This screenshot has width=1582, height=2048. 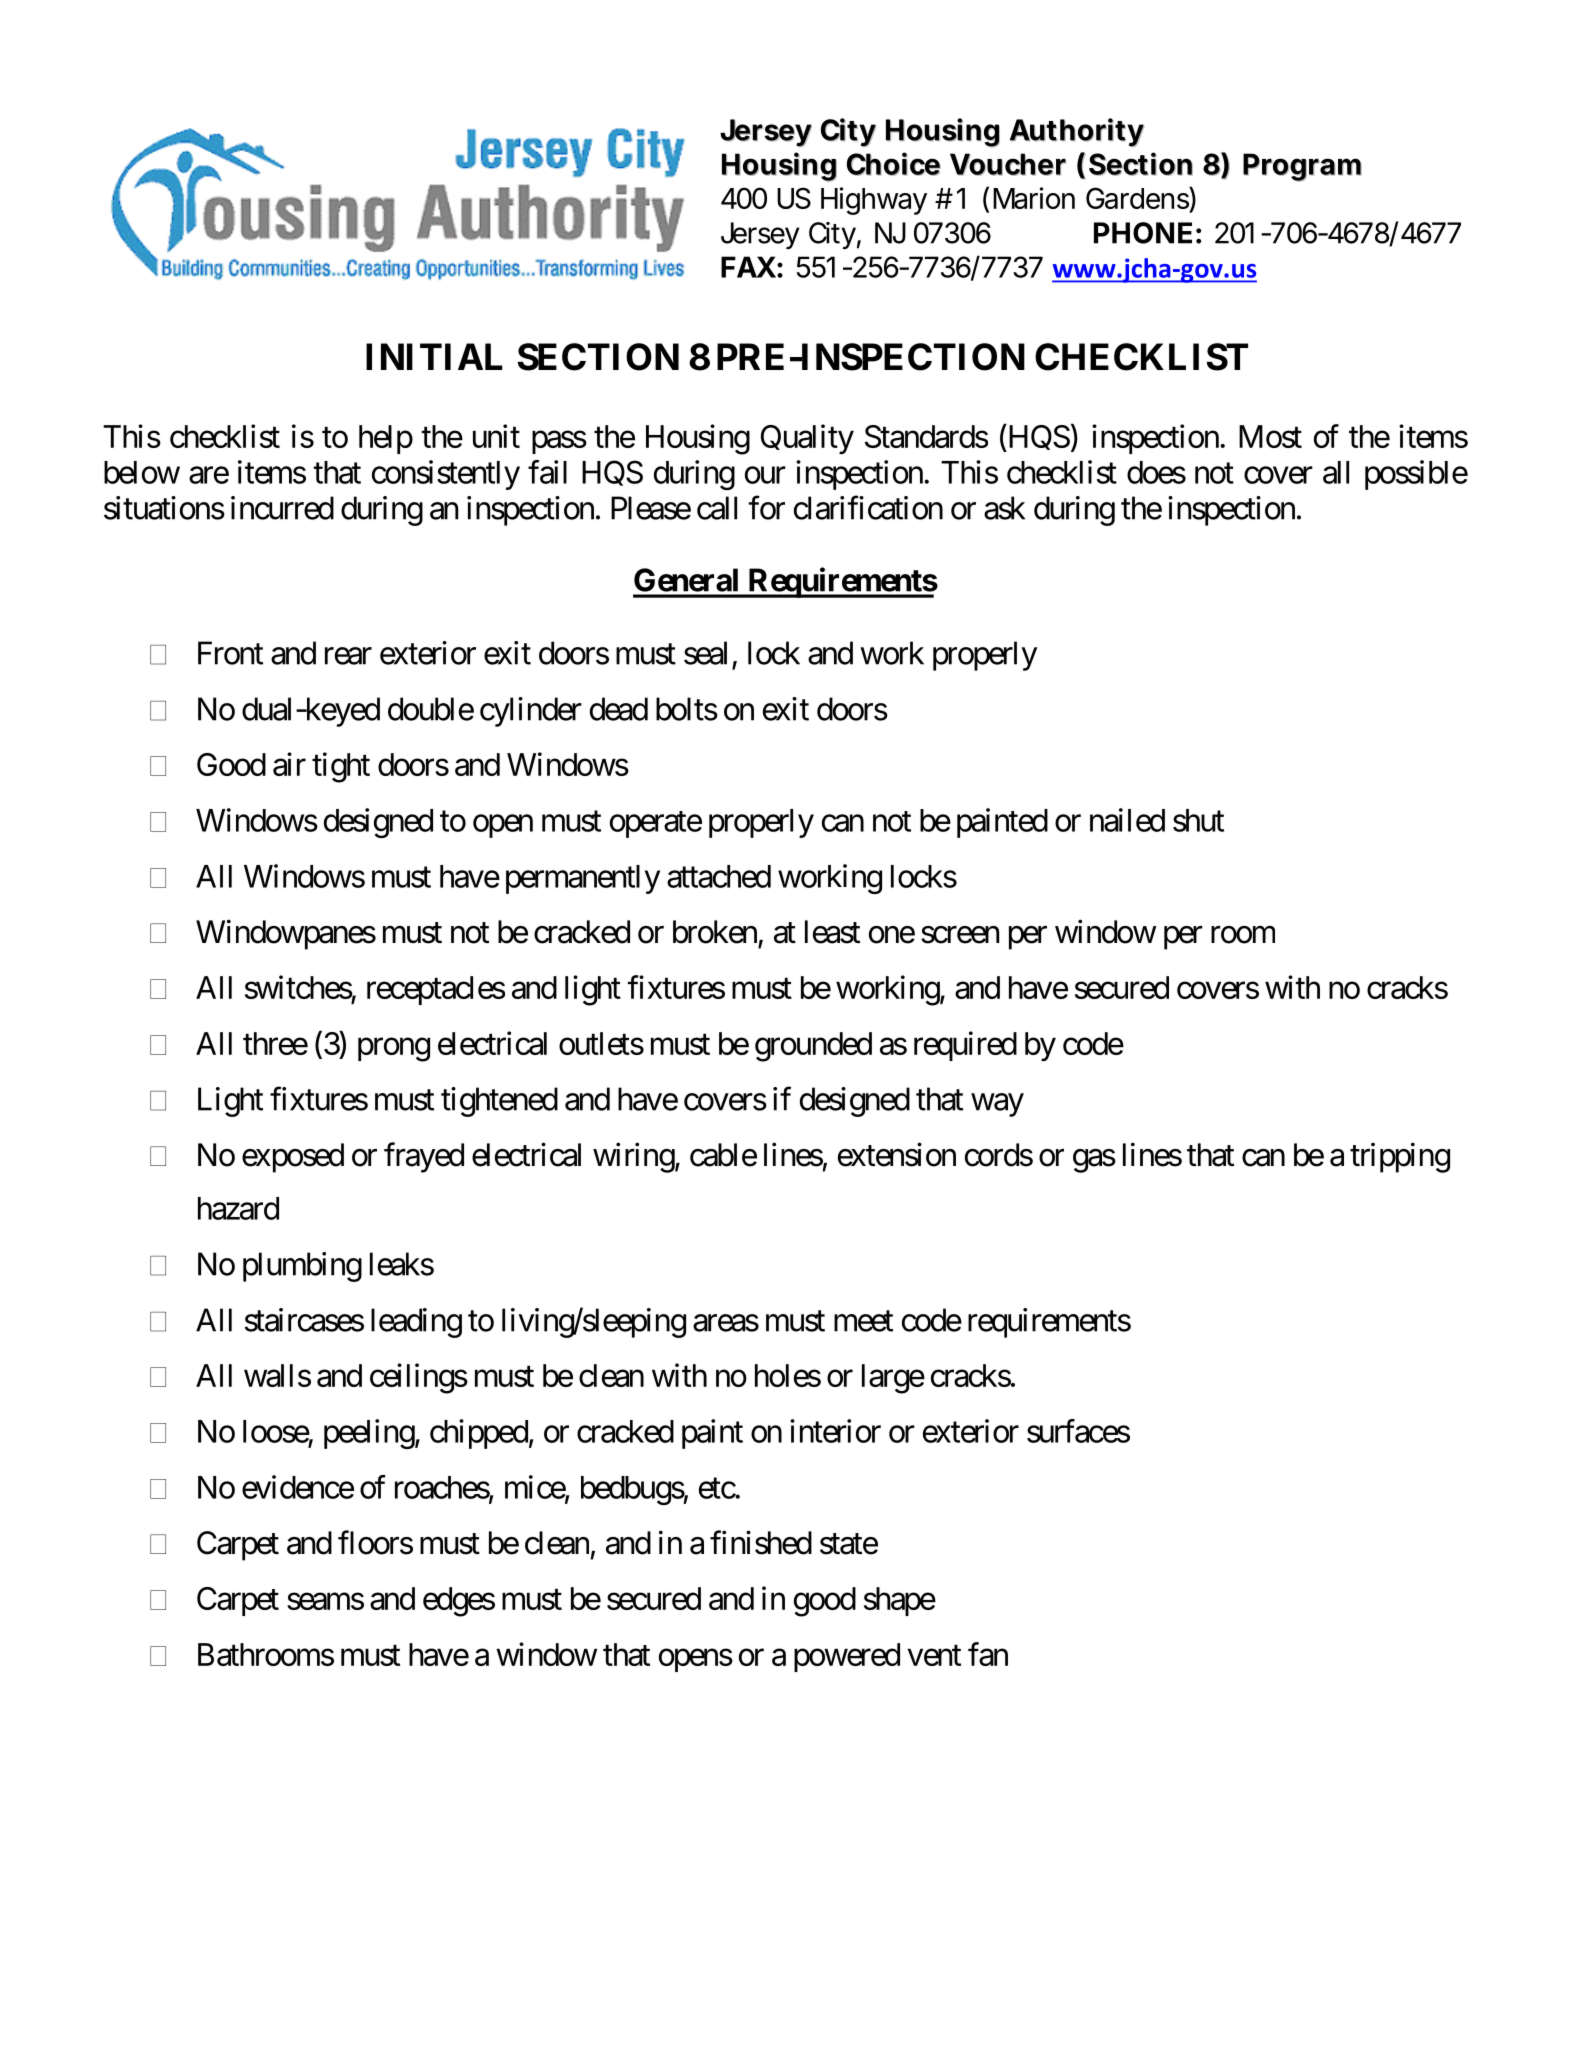 What do you see at coordinates (874, 201) in the screenshot?
I see `Highway` at bounding box center [874, 201].
